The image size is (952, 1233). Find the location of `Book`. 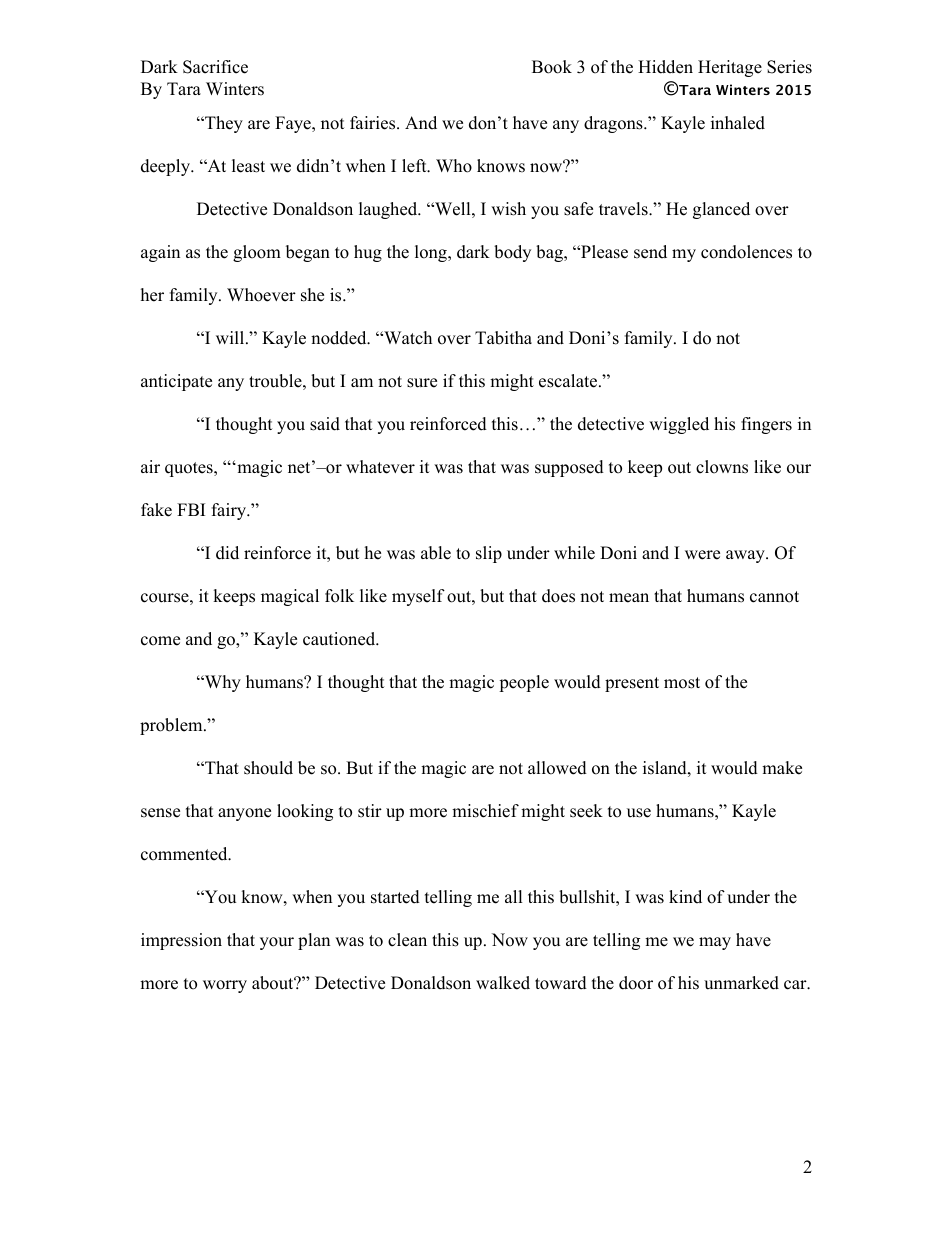

Book is located at coordinates (552, 67).
